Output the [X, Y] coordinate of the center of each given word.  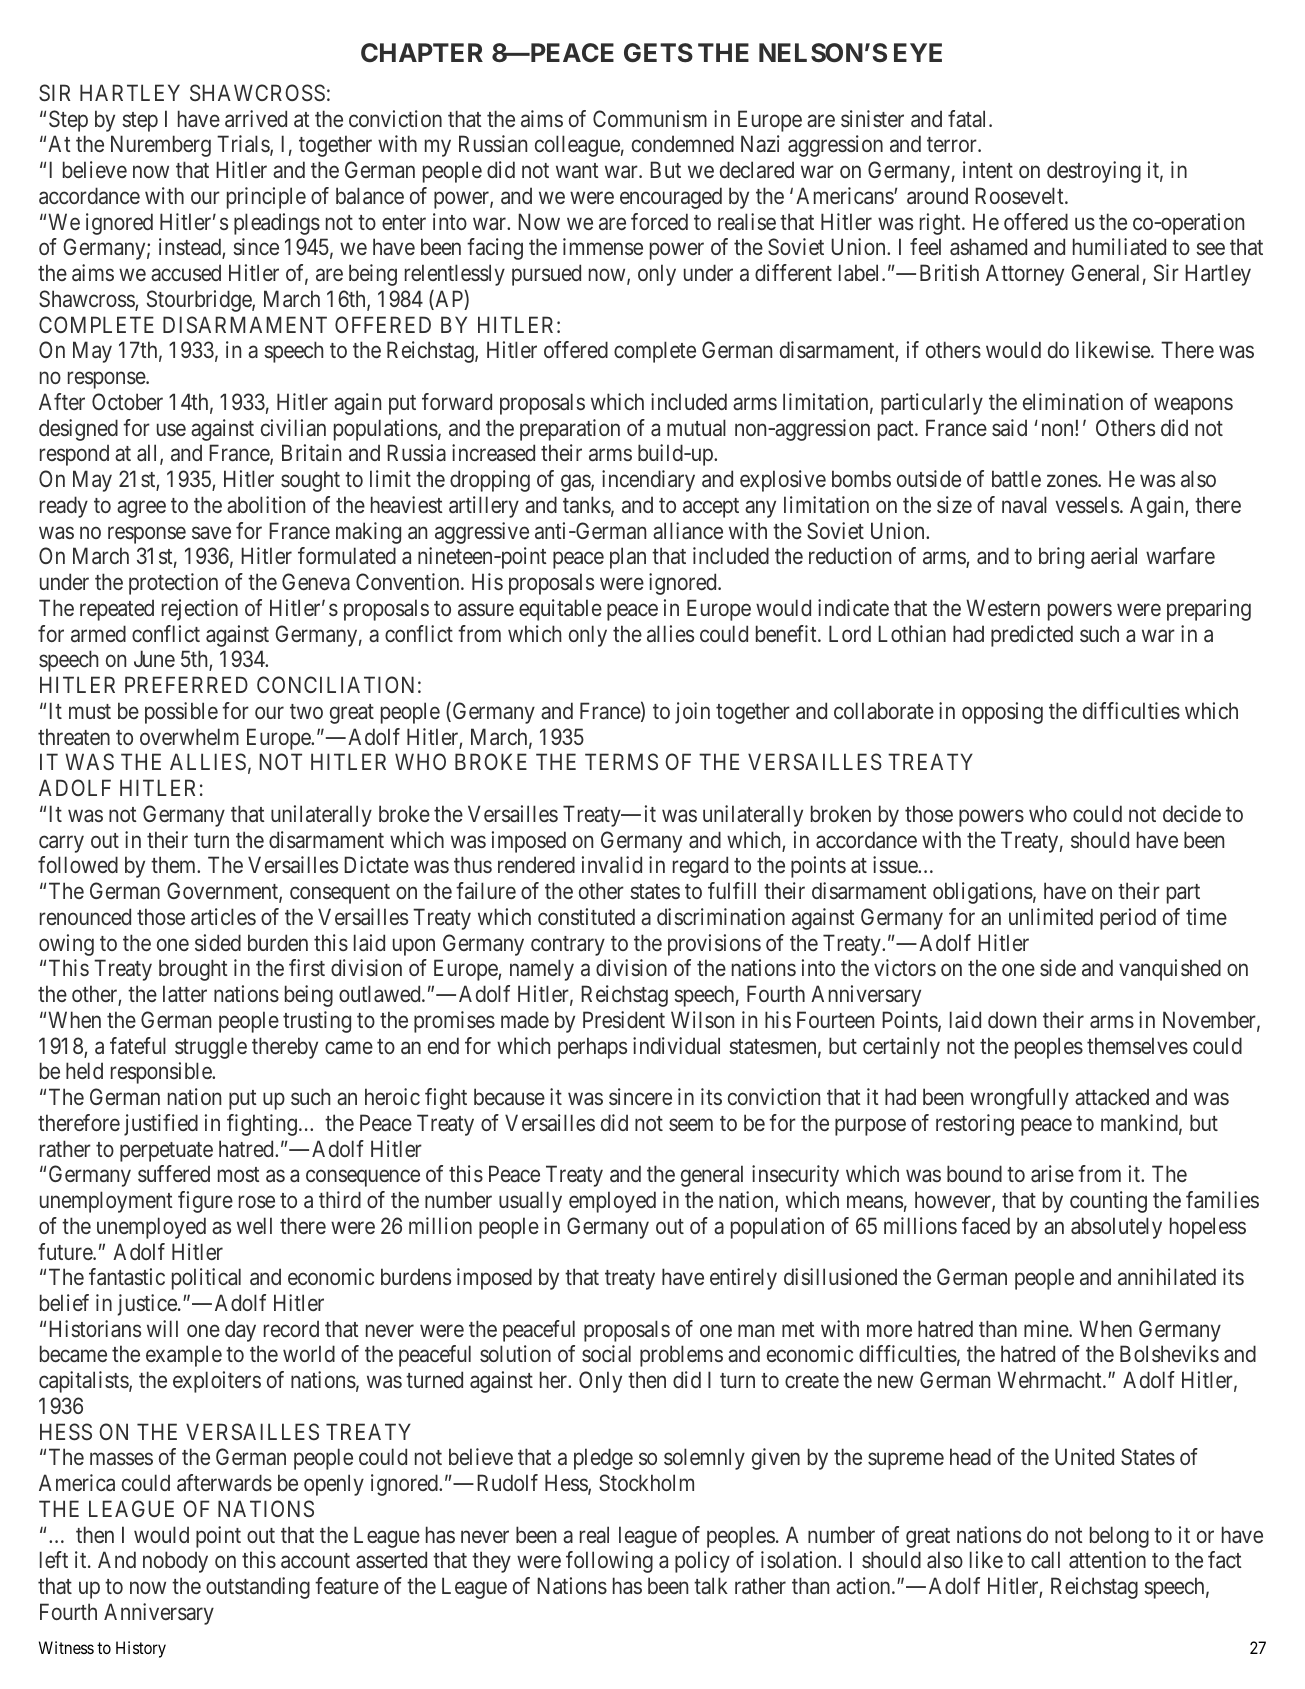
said [1009, 428]
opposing [1002, 713]
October [127, 401]
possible [181, 713]
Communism [650, 118]
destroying [1094, 172]
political [206, 1279]
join [692, 713]
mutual [696, 428]
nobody [175, 1562]
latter [185, 993]
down [1012, 1019]
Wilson [702, 1019]
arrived [256, 118]
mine [1047, 1328]
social [606, 1353]
